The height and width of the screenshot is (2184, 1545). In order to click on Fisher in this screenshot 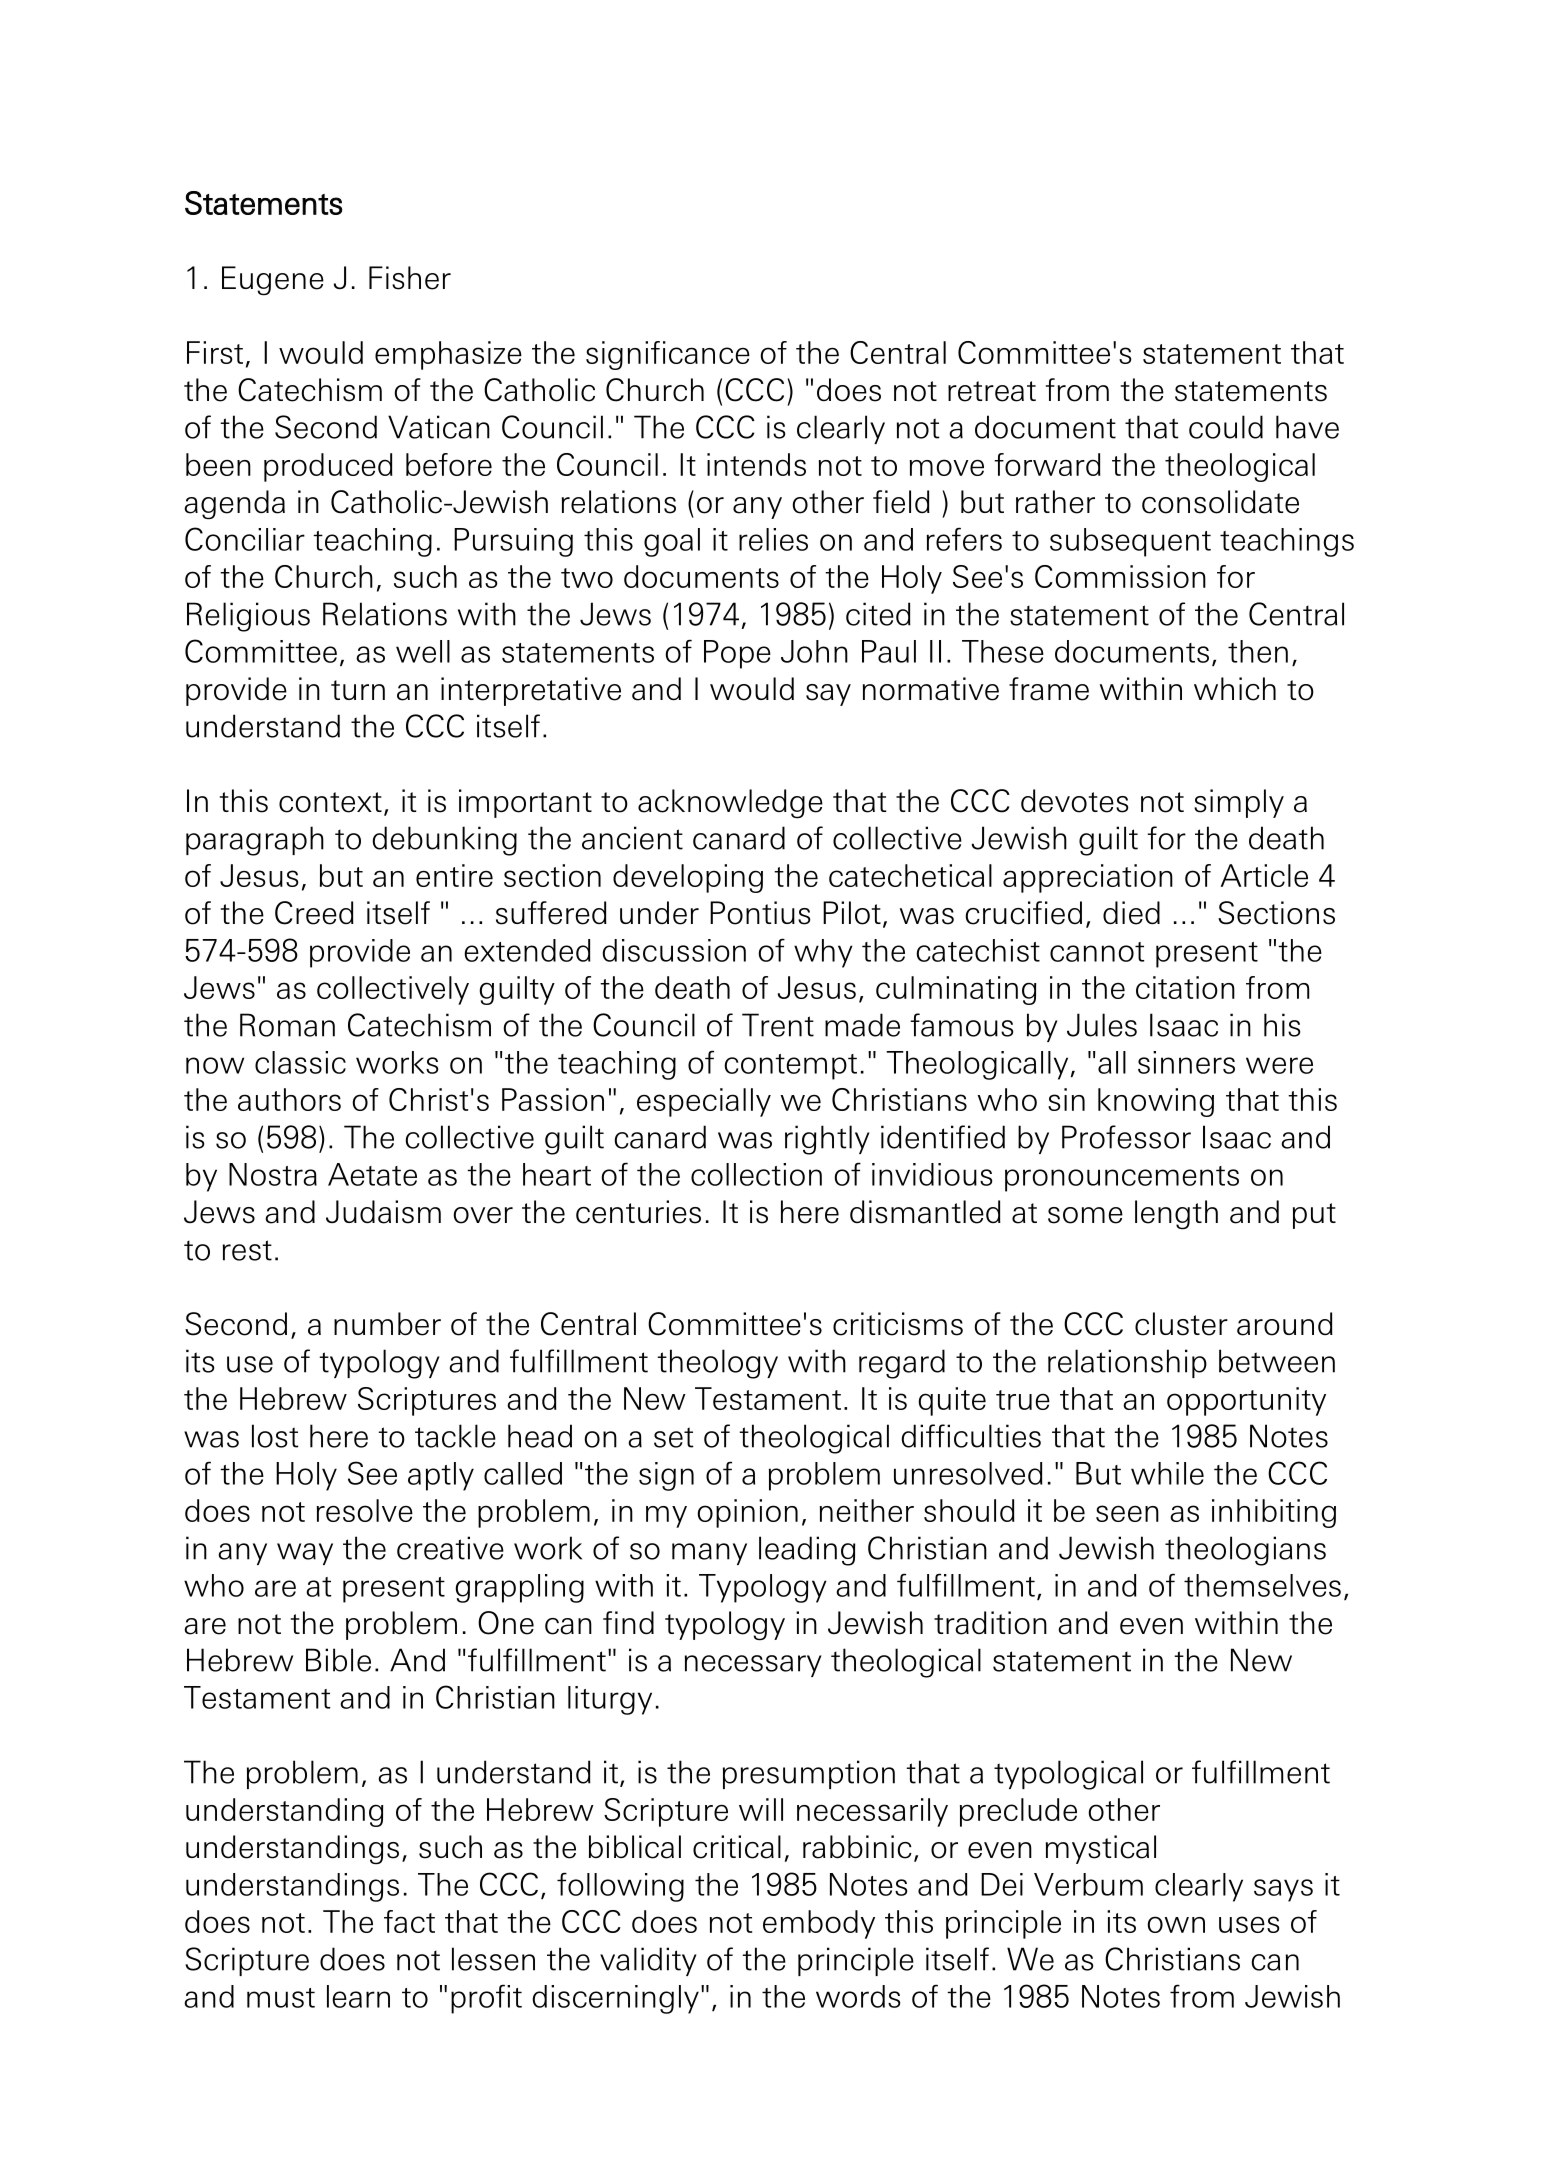, I will do `click(410, 278)`.
